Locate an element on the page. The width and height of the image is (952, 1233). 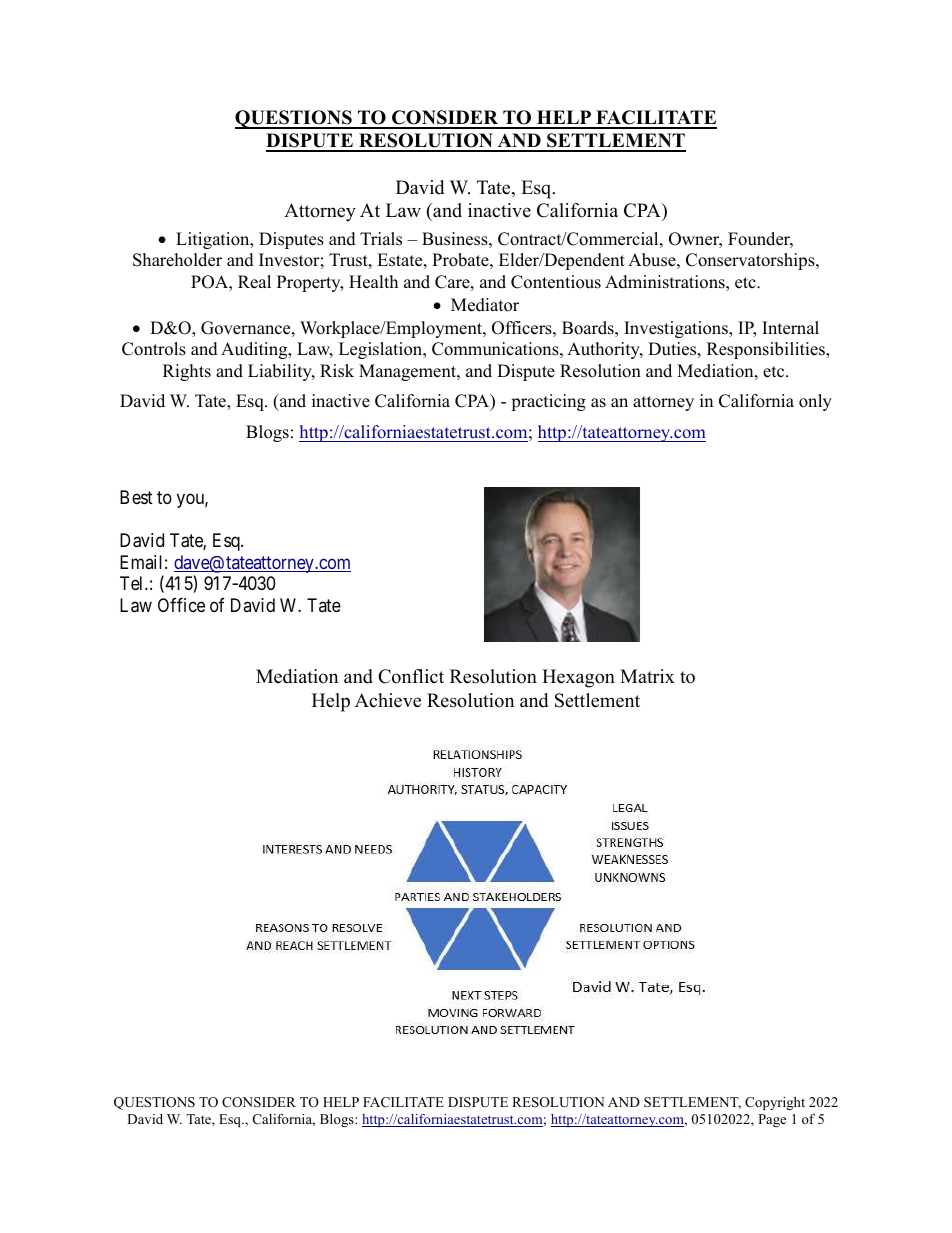
Tel is located at coordinates (133, 583).
